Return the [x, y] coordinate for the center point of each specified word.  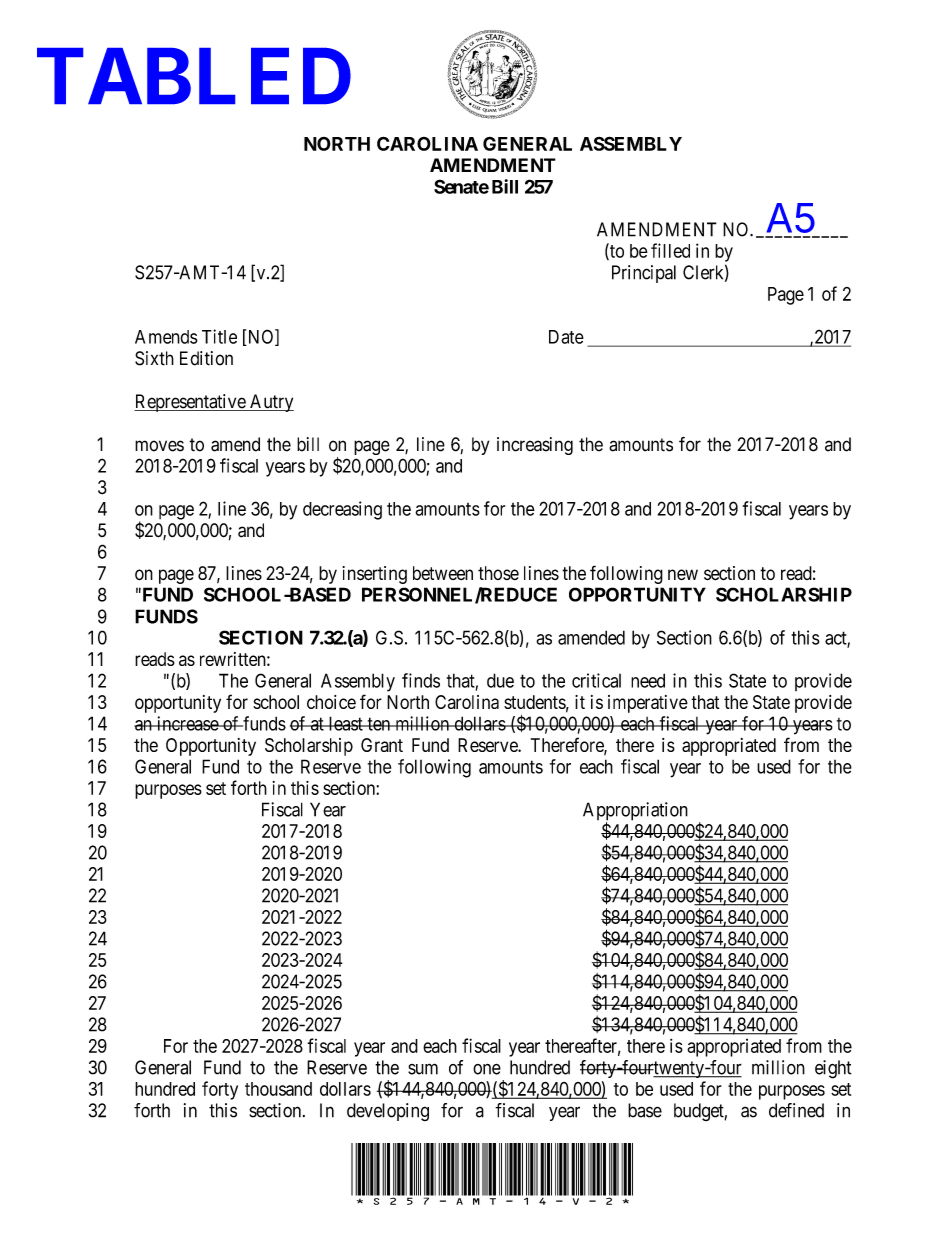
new [683, 574]
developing [388, 1112]
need [648, 680]
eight [833, 1069]
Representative [190, 403]
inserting [375, 575]
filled [670, 250]
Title [219, 336]
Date [566, 337]
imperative [648, 704]
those [498, 573]
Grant [382, 745]
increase [187, 723]
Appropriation [635, 812]
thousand [278, 1089]
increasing [535, 446]
